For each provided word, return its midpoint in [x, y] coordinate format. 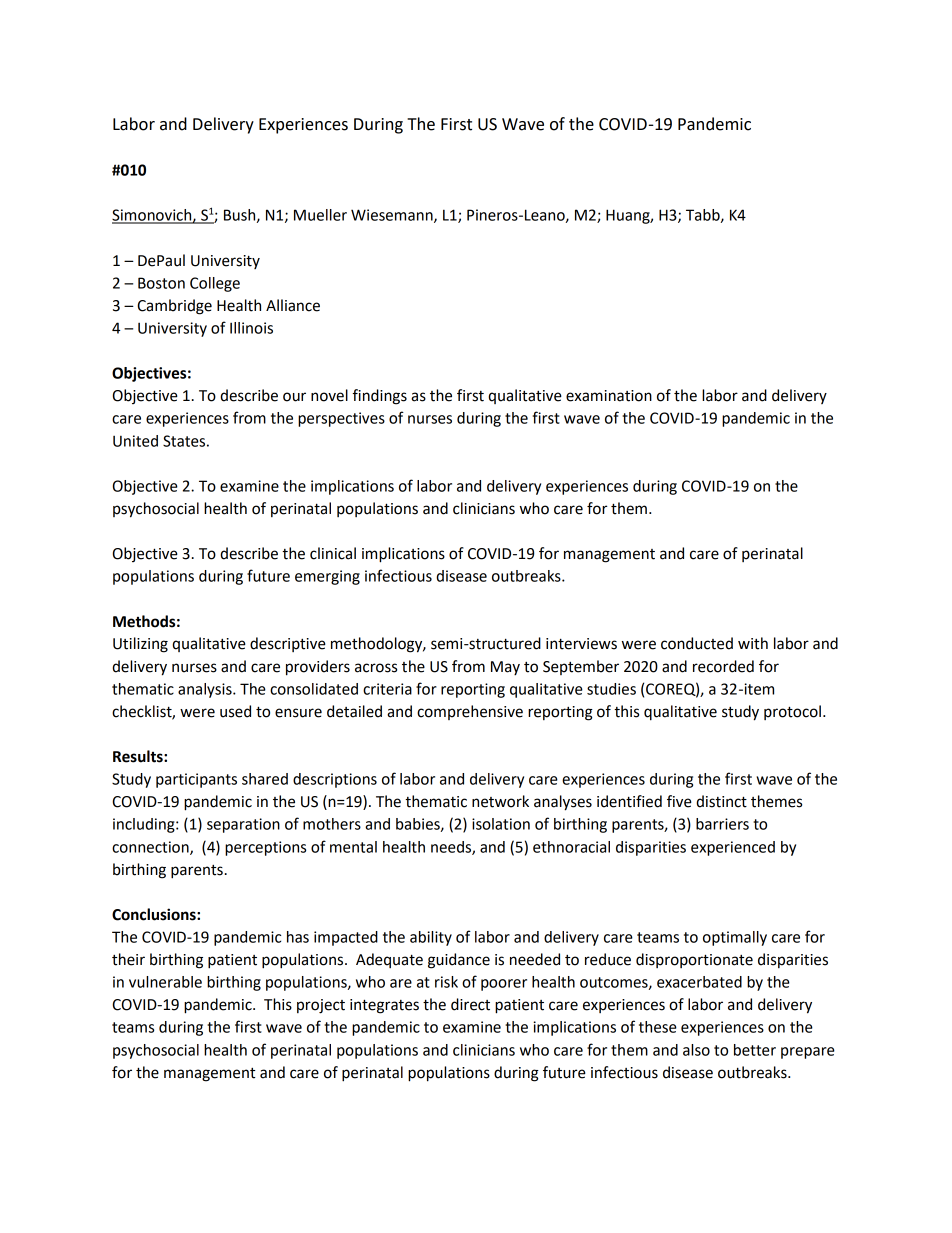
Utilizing [140, 645]
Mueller [320, 215]
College [215, 284]
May [505, 668]
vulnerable [165, 982]
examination [609, 396]
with [753, 643]
